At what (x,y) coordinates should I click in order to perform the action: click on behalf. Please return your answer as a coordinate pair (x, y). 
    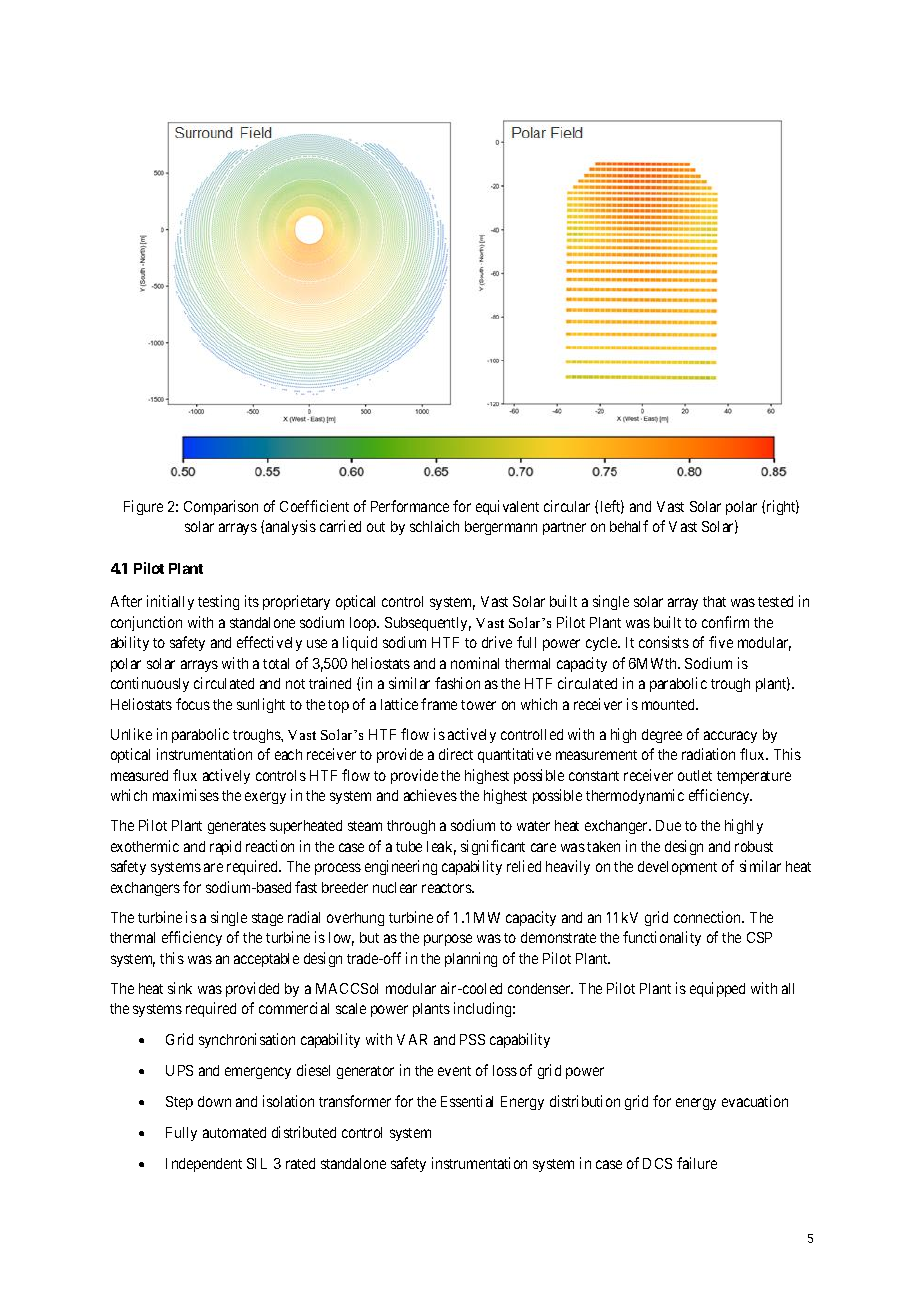
    Looking at the image, I should click on (629, 526).
